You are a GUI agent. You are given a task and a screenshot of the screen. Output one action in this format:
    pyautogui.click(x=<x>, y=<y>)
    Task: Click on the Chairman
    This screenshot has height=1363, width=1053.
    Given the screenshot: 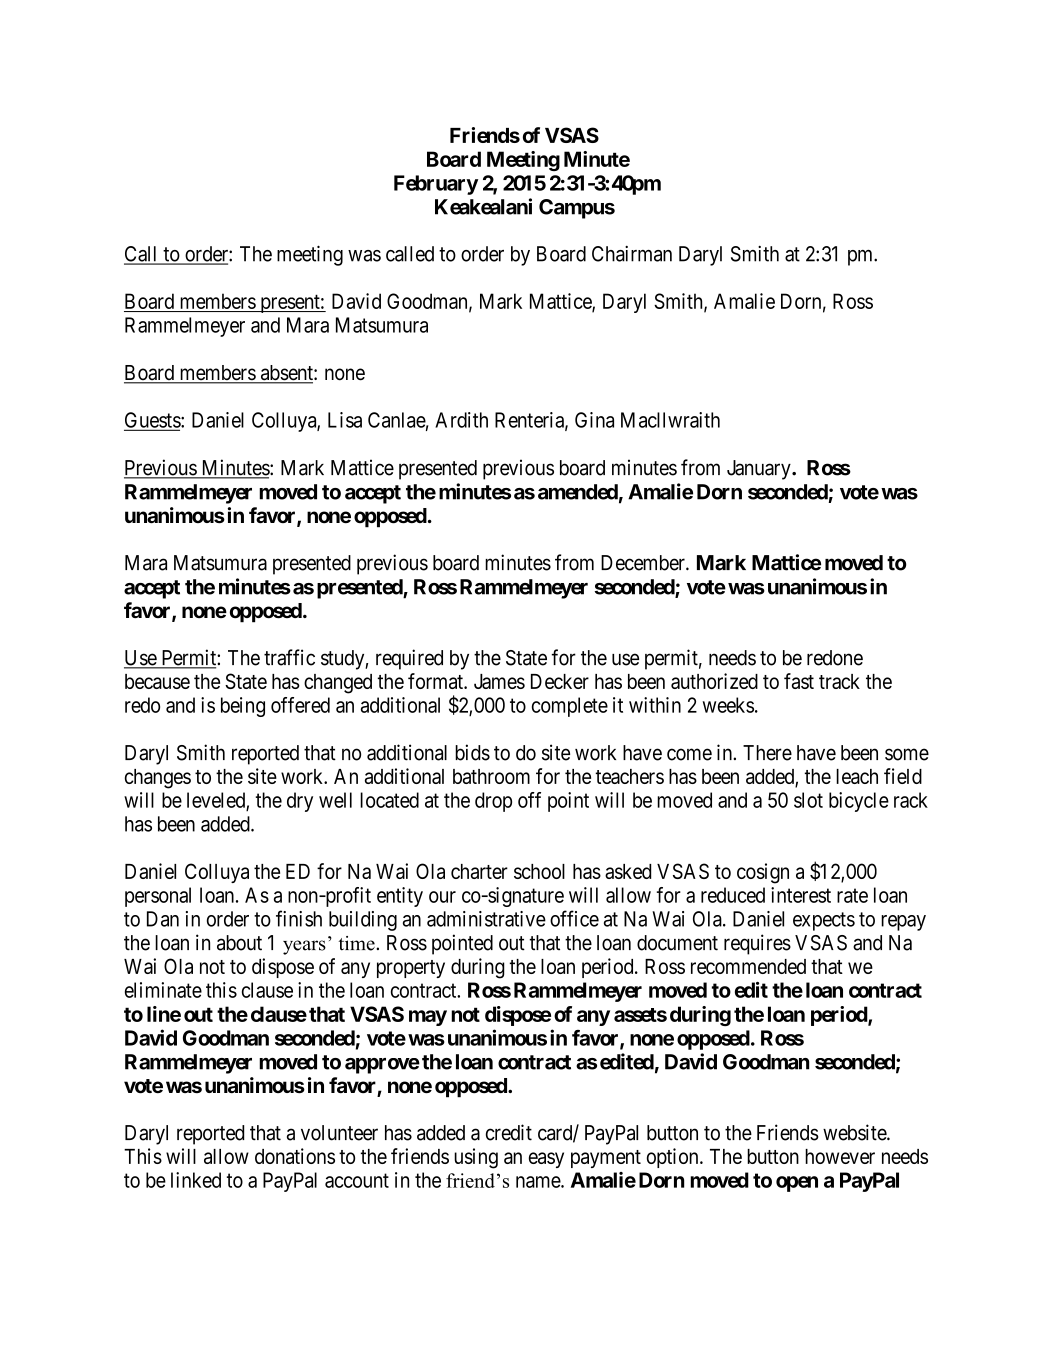 What is the action you would take?
    pyautogui.click(x=632, y=254)
